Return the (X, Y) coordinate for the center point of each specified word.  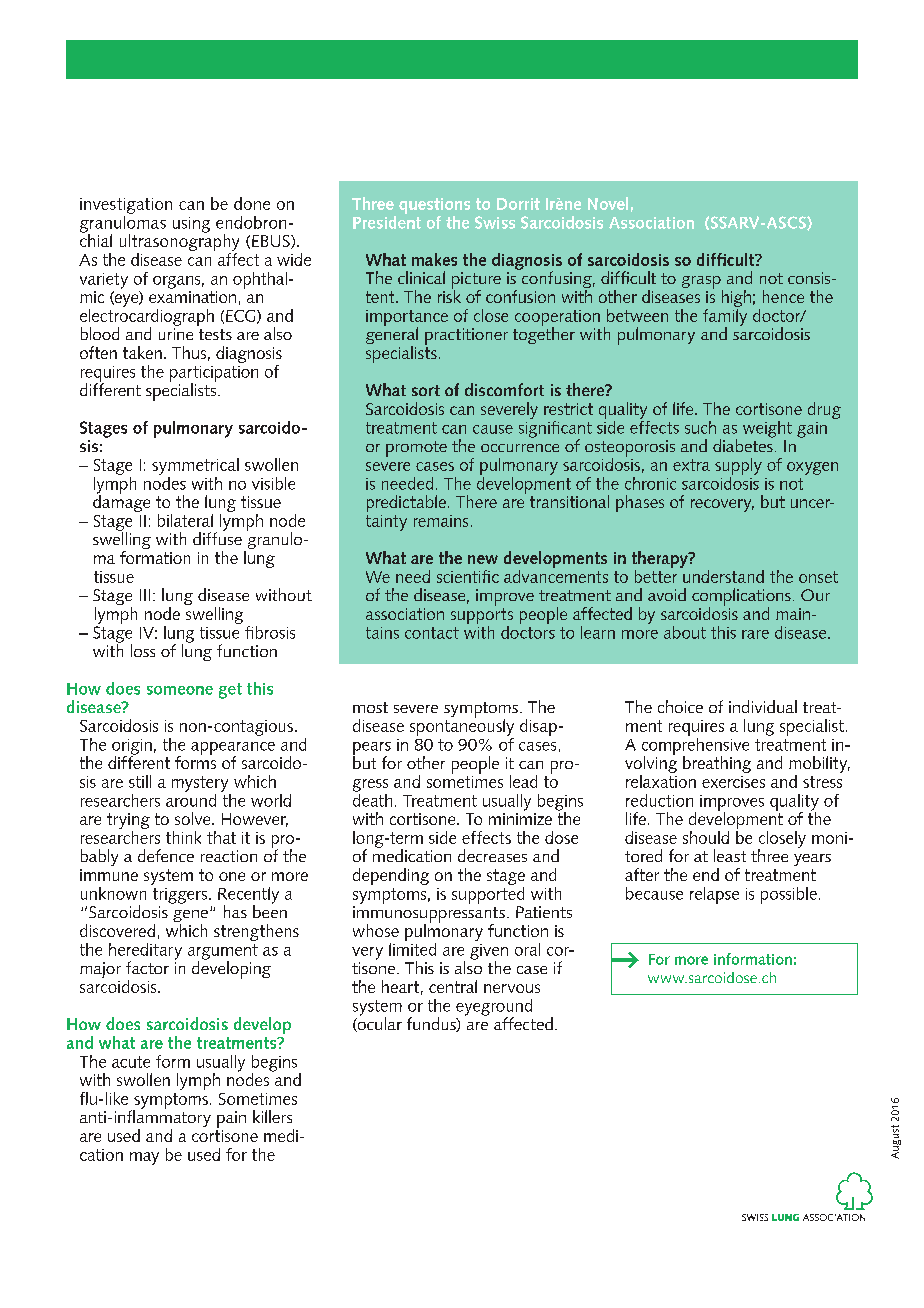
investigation (126, 206)
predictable (406, 503)
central (453, 986)
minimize (520, 819)
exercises (733, 782)
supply (738, 468)
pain (231, 1119)
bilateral (185, 520)
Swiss (495, 222)
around (191, 799)
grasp (702, 283)
